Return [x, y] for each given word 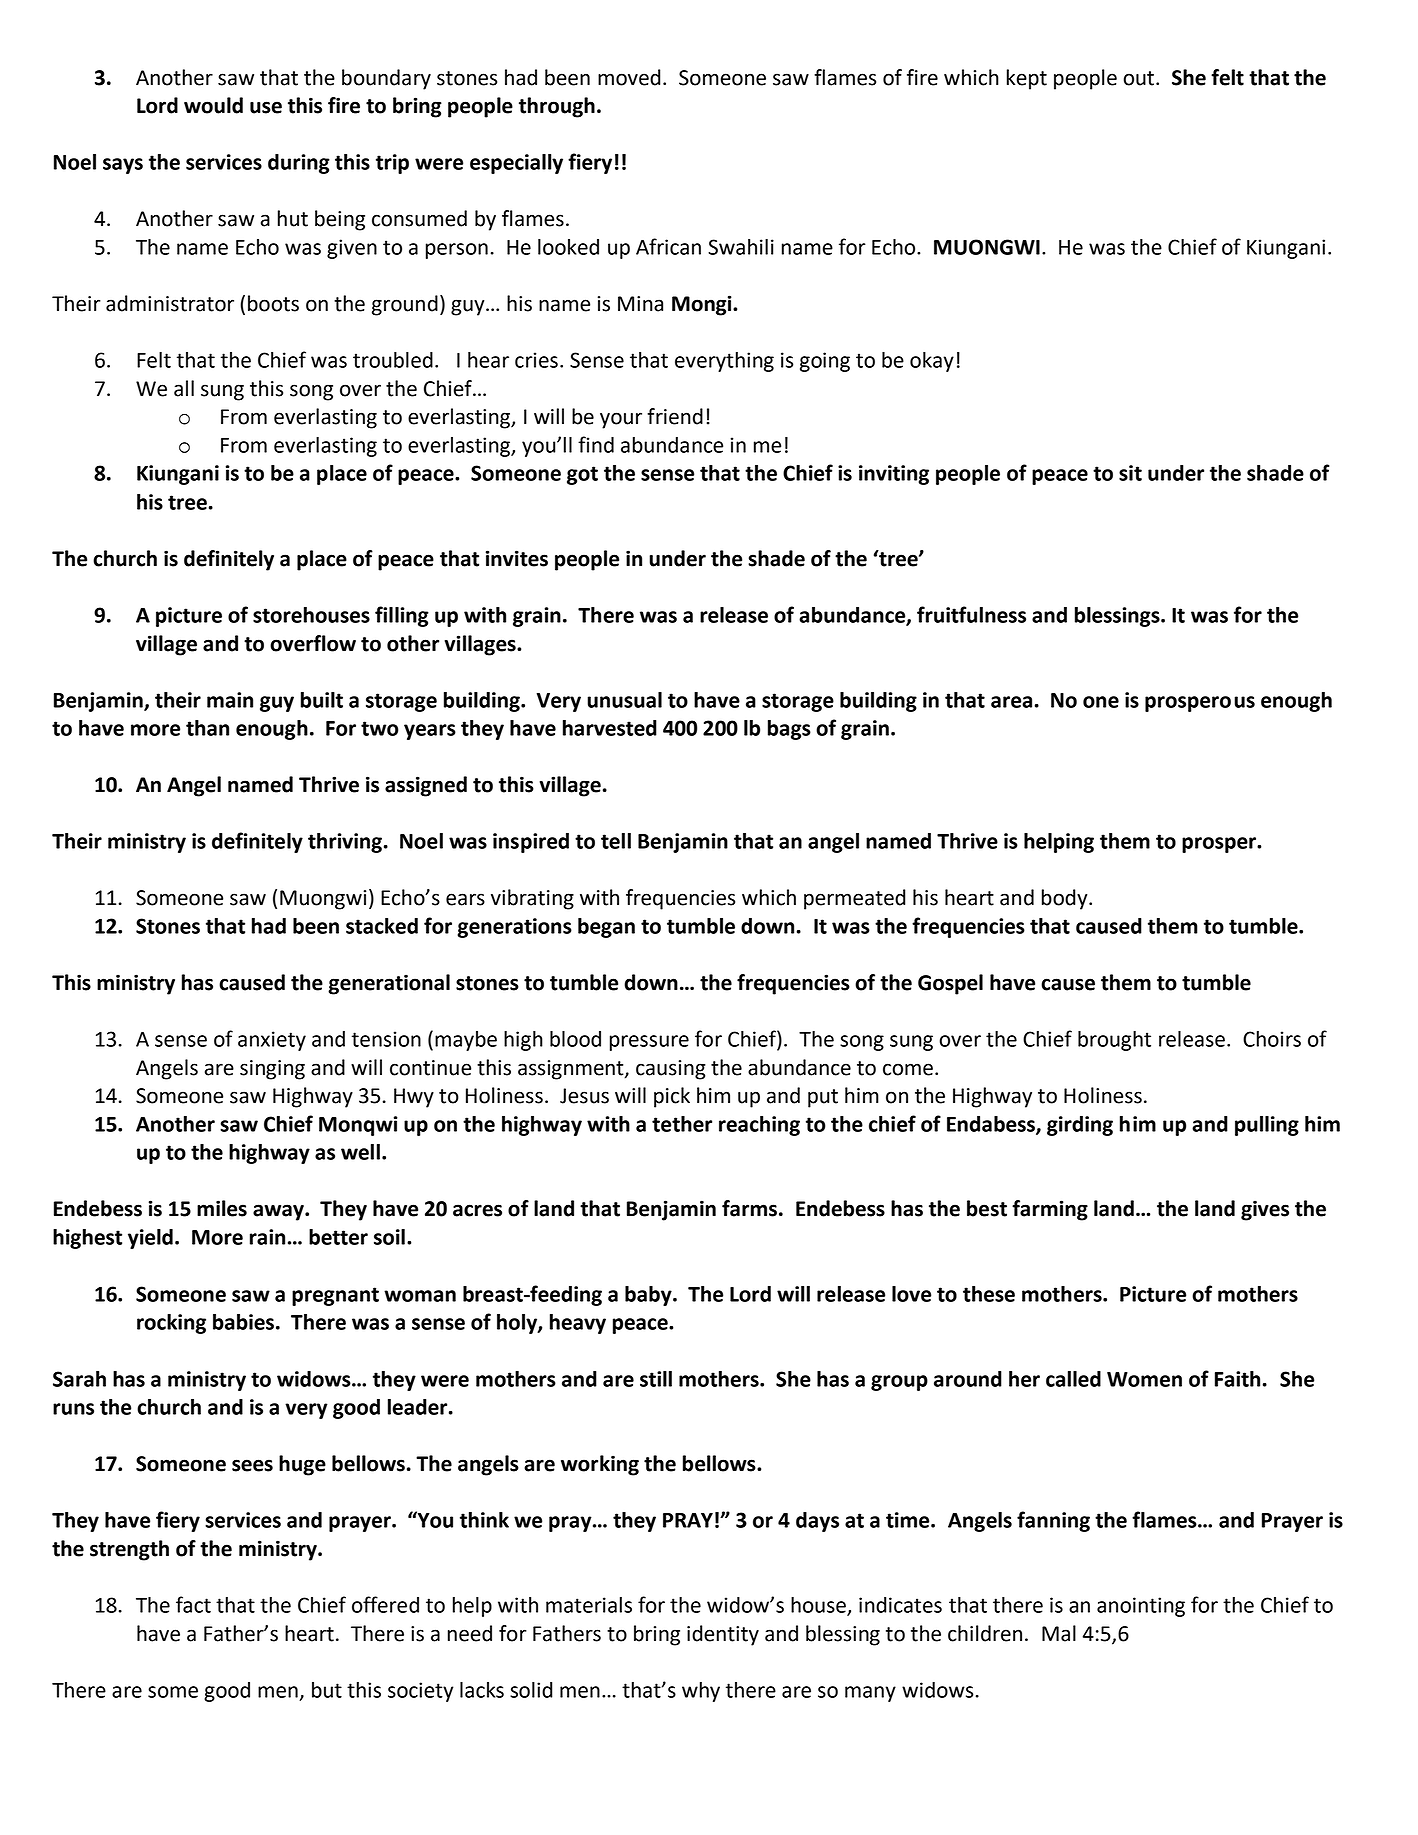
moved [629, 77]
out [1138, 78]
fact [193, 1604]
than [207, 728]
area [1011, 702]
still [656, 1379]
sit [1130, 473]
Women [1144, 1379]
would [213, 105]
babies [243, 1322]
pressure [649, 1043]
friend [675, 416]
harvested [610, 728]
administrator [170, 303]
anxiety [272, 1041]
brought [1114, 1041]
